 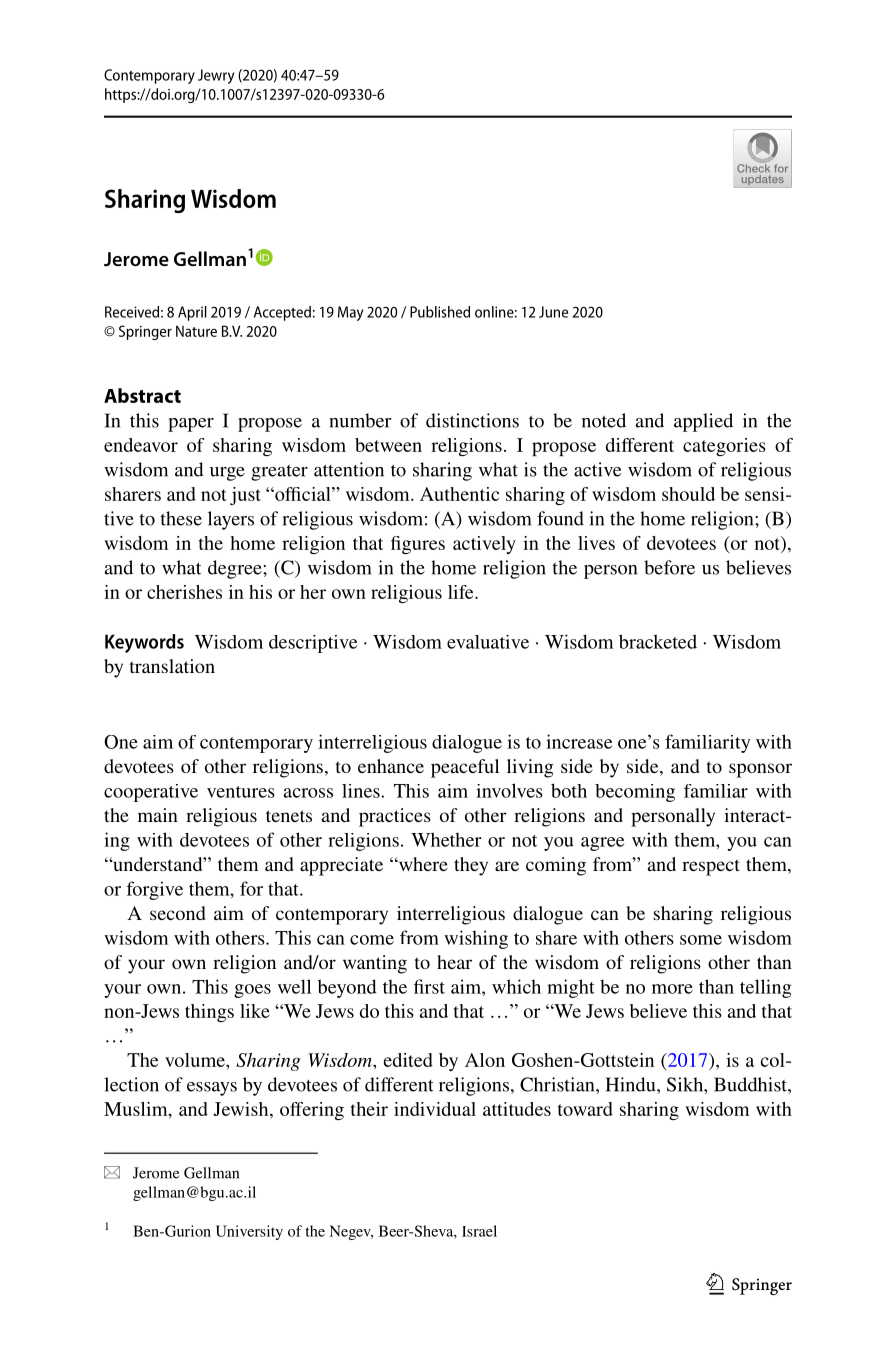 What do you see at coordinates (462, 592) in the screenshot?
I see `life` at bounding box center [462, 592].
